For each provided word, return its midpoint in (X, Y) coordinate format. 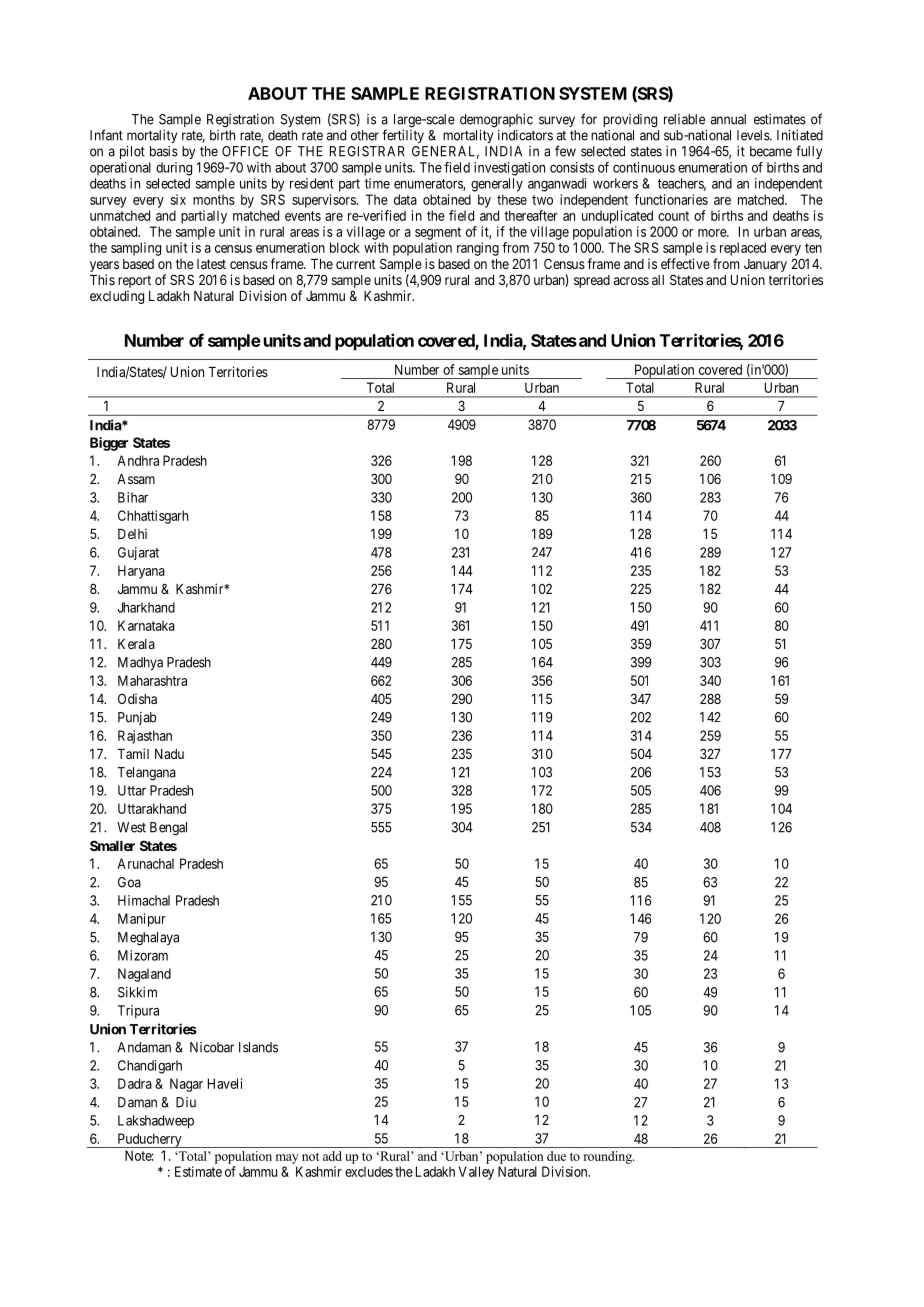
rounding (609, 1157)
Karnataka (146, 625)
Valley (476, 1173)
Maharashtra (152, 680)
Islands (258, 1047)
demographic (496, 121)
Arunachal (145, 863)
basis (164, 151)
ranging (478, 249)
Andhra (138, 460)
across (631, 281)
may (287, 1159)
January (765, 265)
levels (754, 135)
